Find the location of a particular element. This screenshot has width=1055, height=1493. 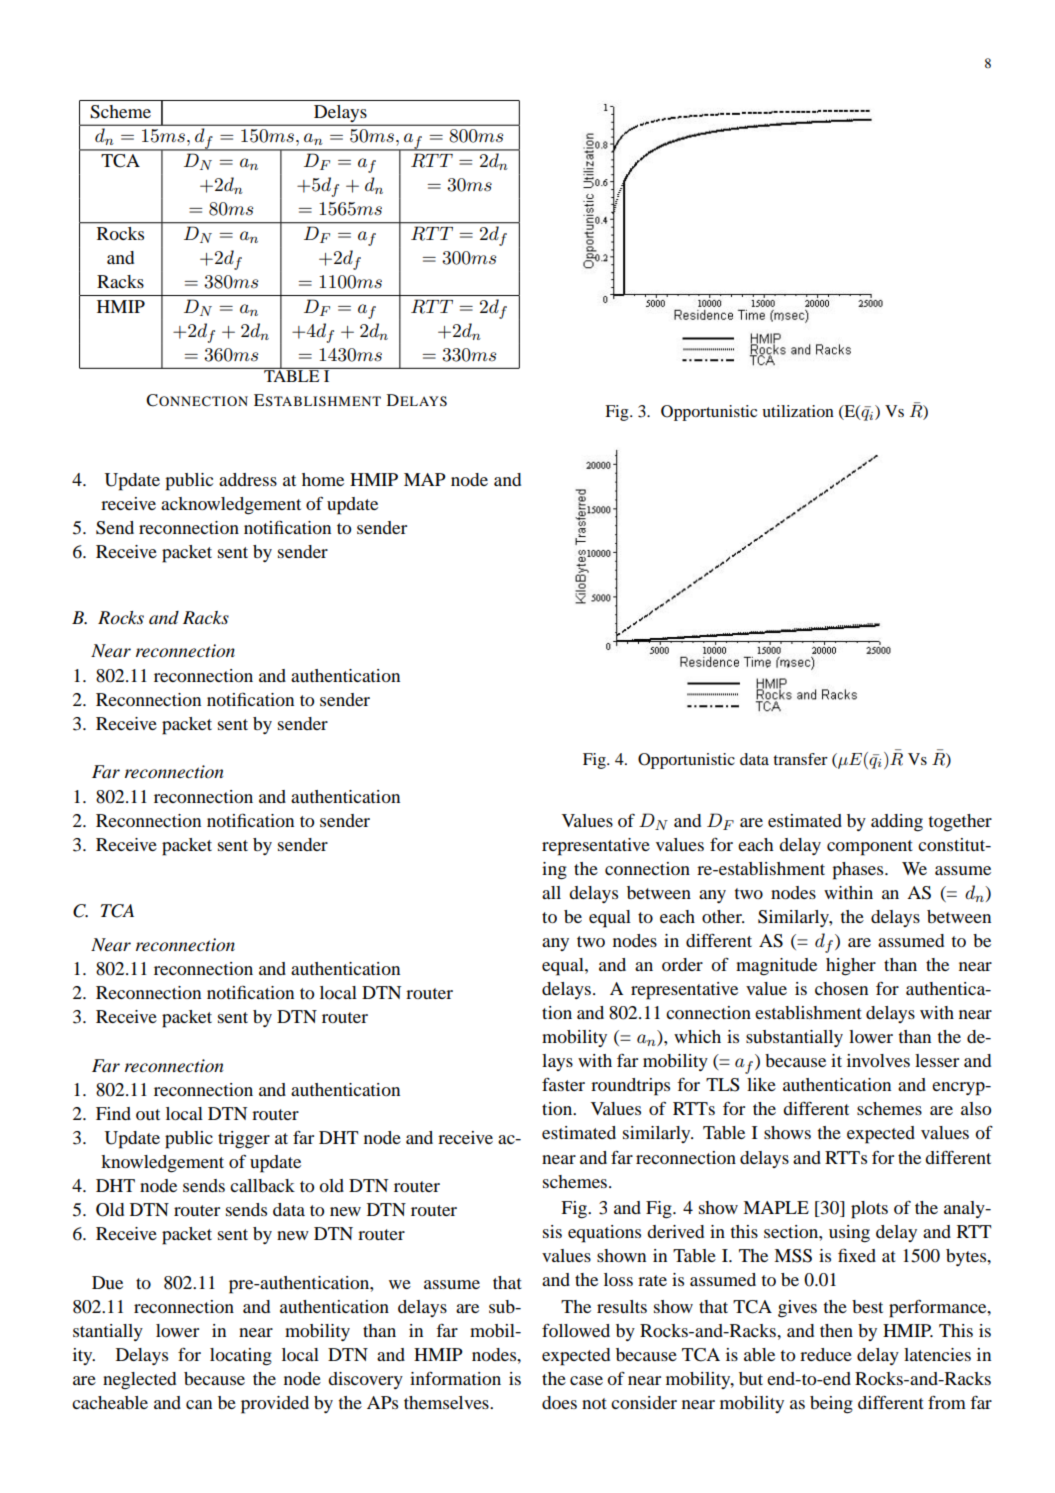

faster is located at coordinates (563, 1084).
